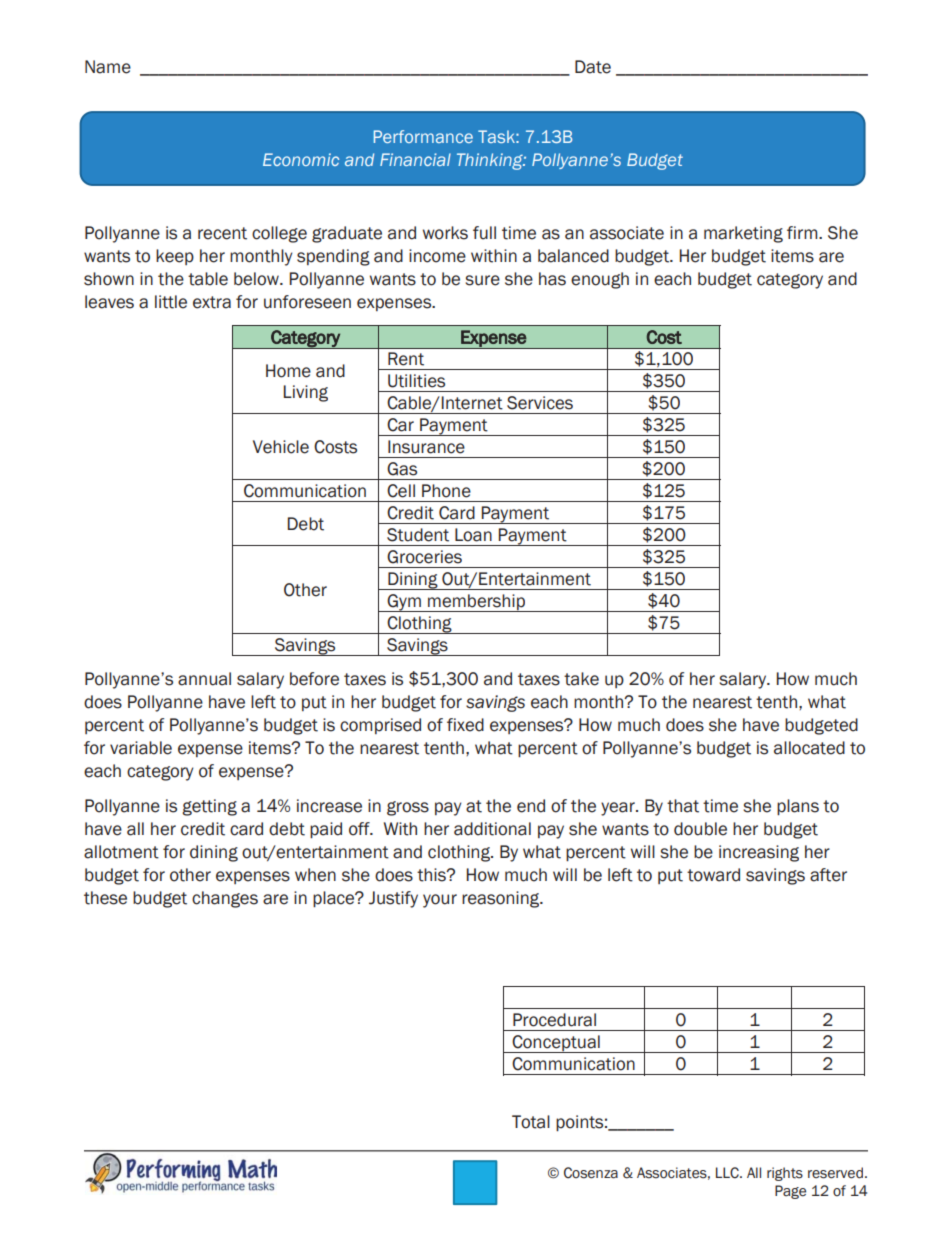  I want to click on Name, so click(108, 67).
